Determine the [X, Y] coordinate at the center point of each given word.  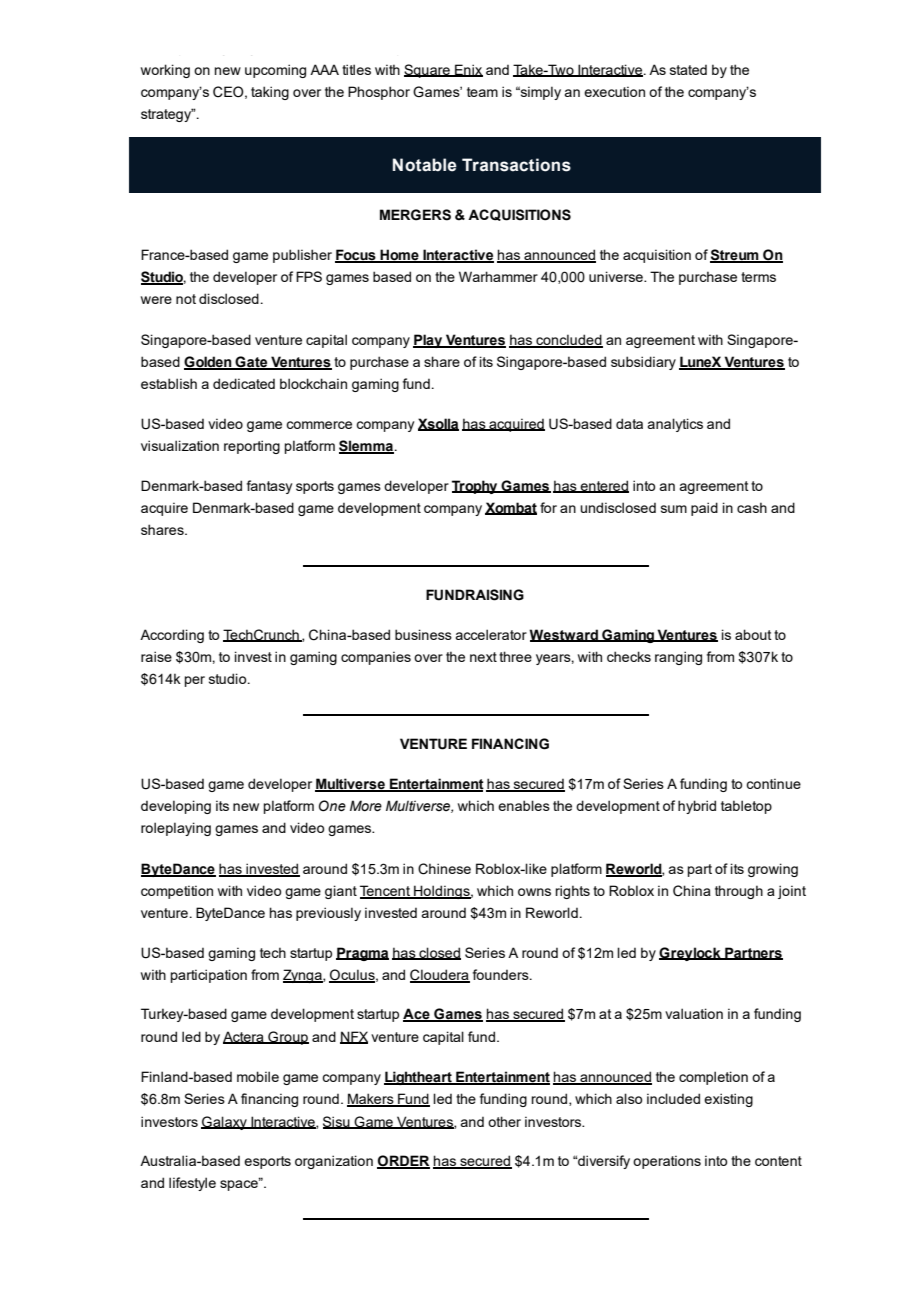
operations [667, 1162]
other [504, 1121]
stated [688, 70]
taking [270, 93]
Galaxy [225, 1123]
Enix [468, 70]
